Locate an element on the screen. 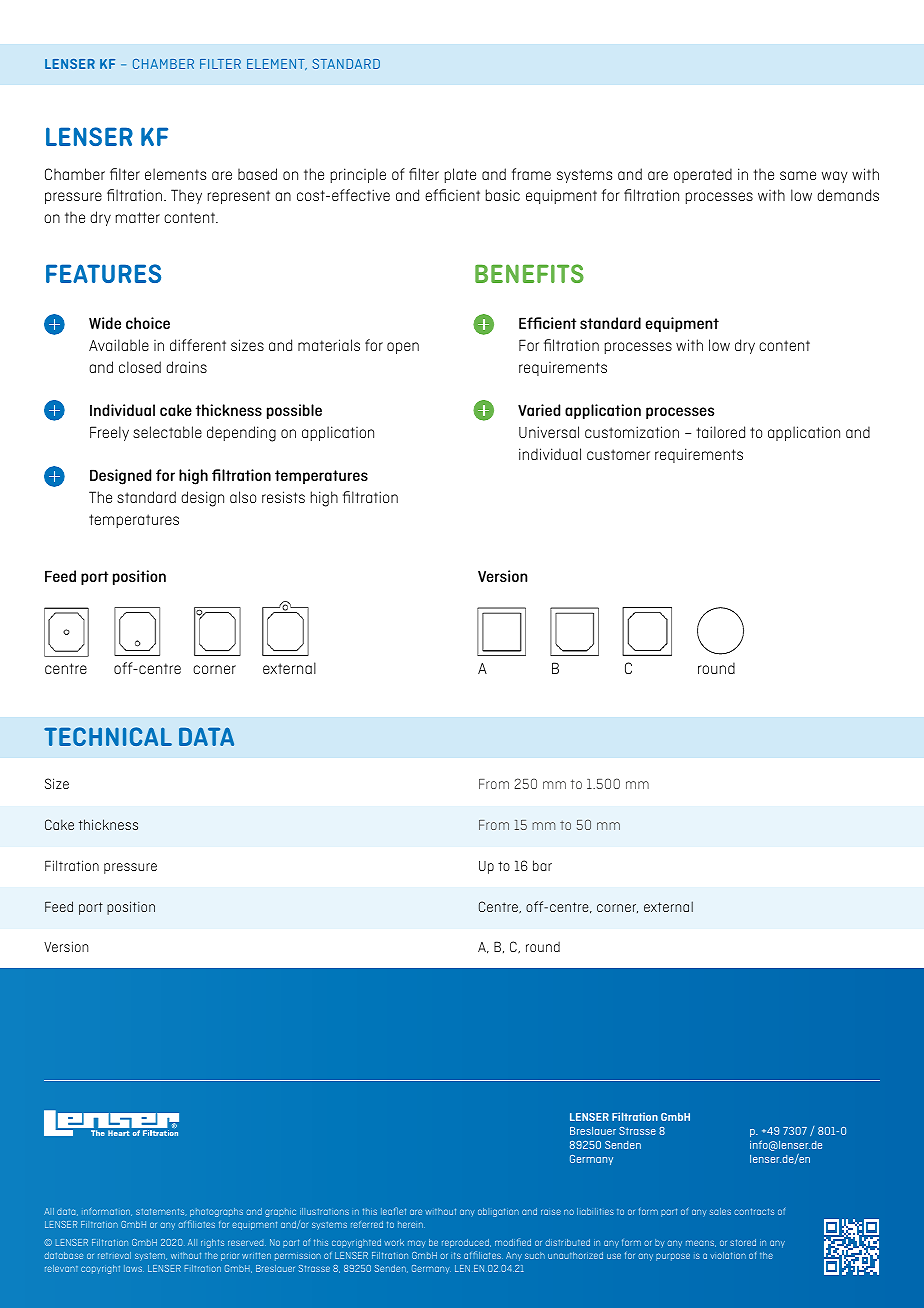 The height and width of the screenshot is (1308, 924). resists is located at coordinates (283, 497).
